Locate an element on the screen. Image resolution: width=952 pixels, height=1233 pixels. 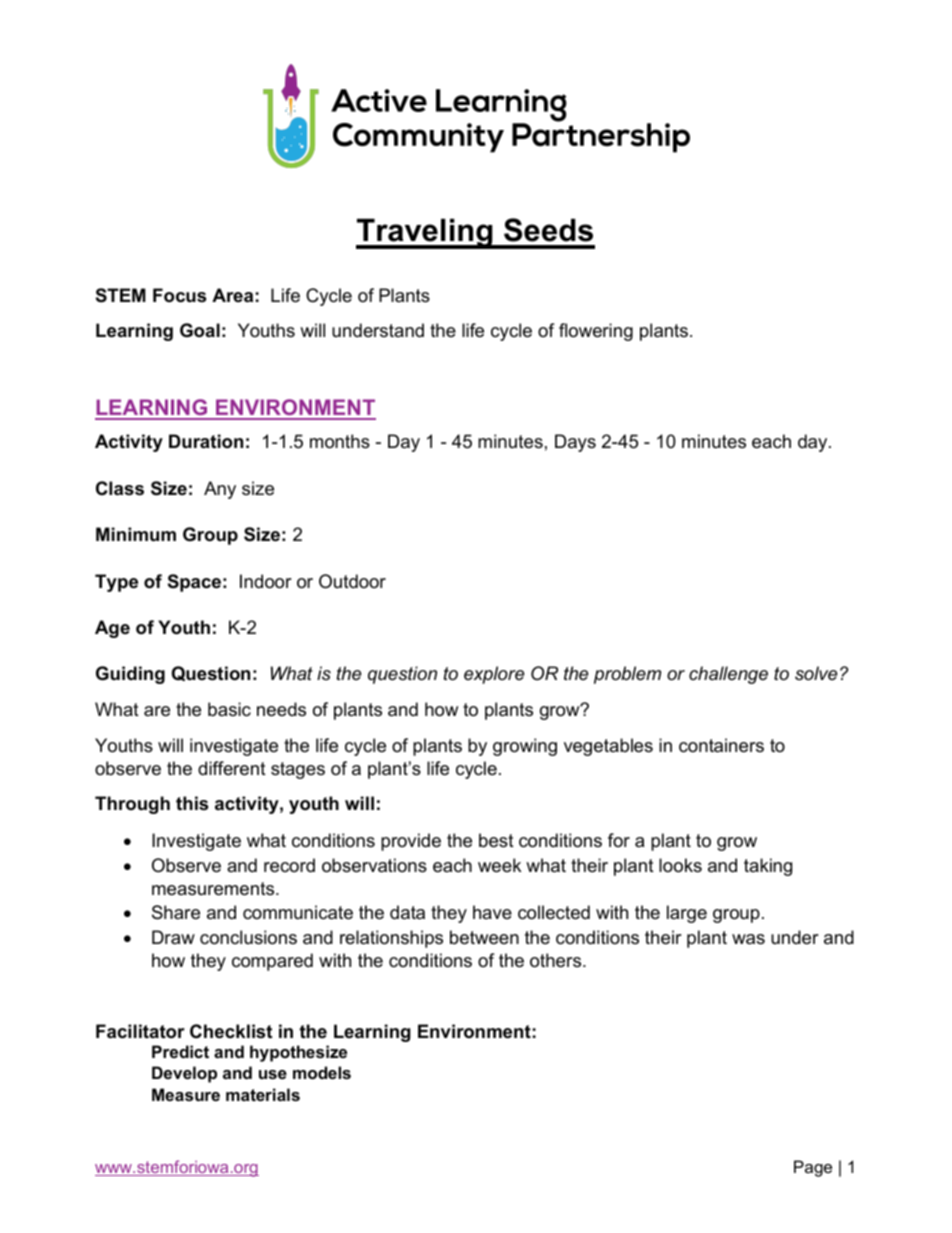
containers is located at coordinates (721, 745).
